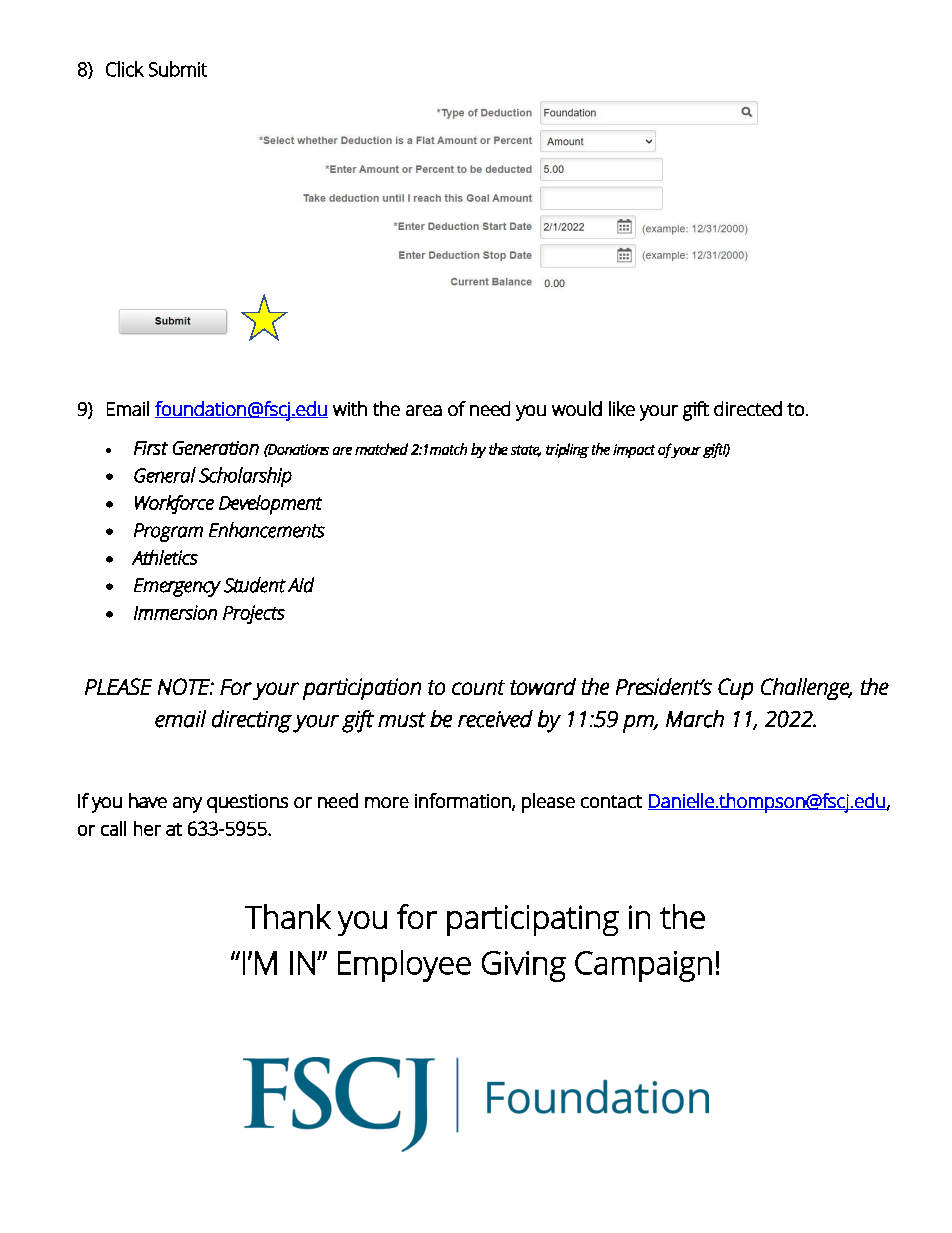 The height and width of the image is (1233, 952). I want to click on Submit, so click(178, 69).
